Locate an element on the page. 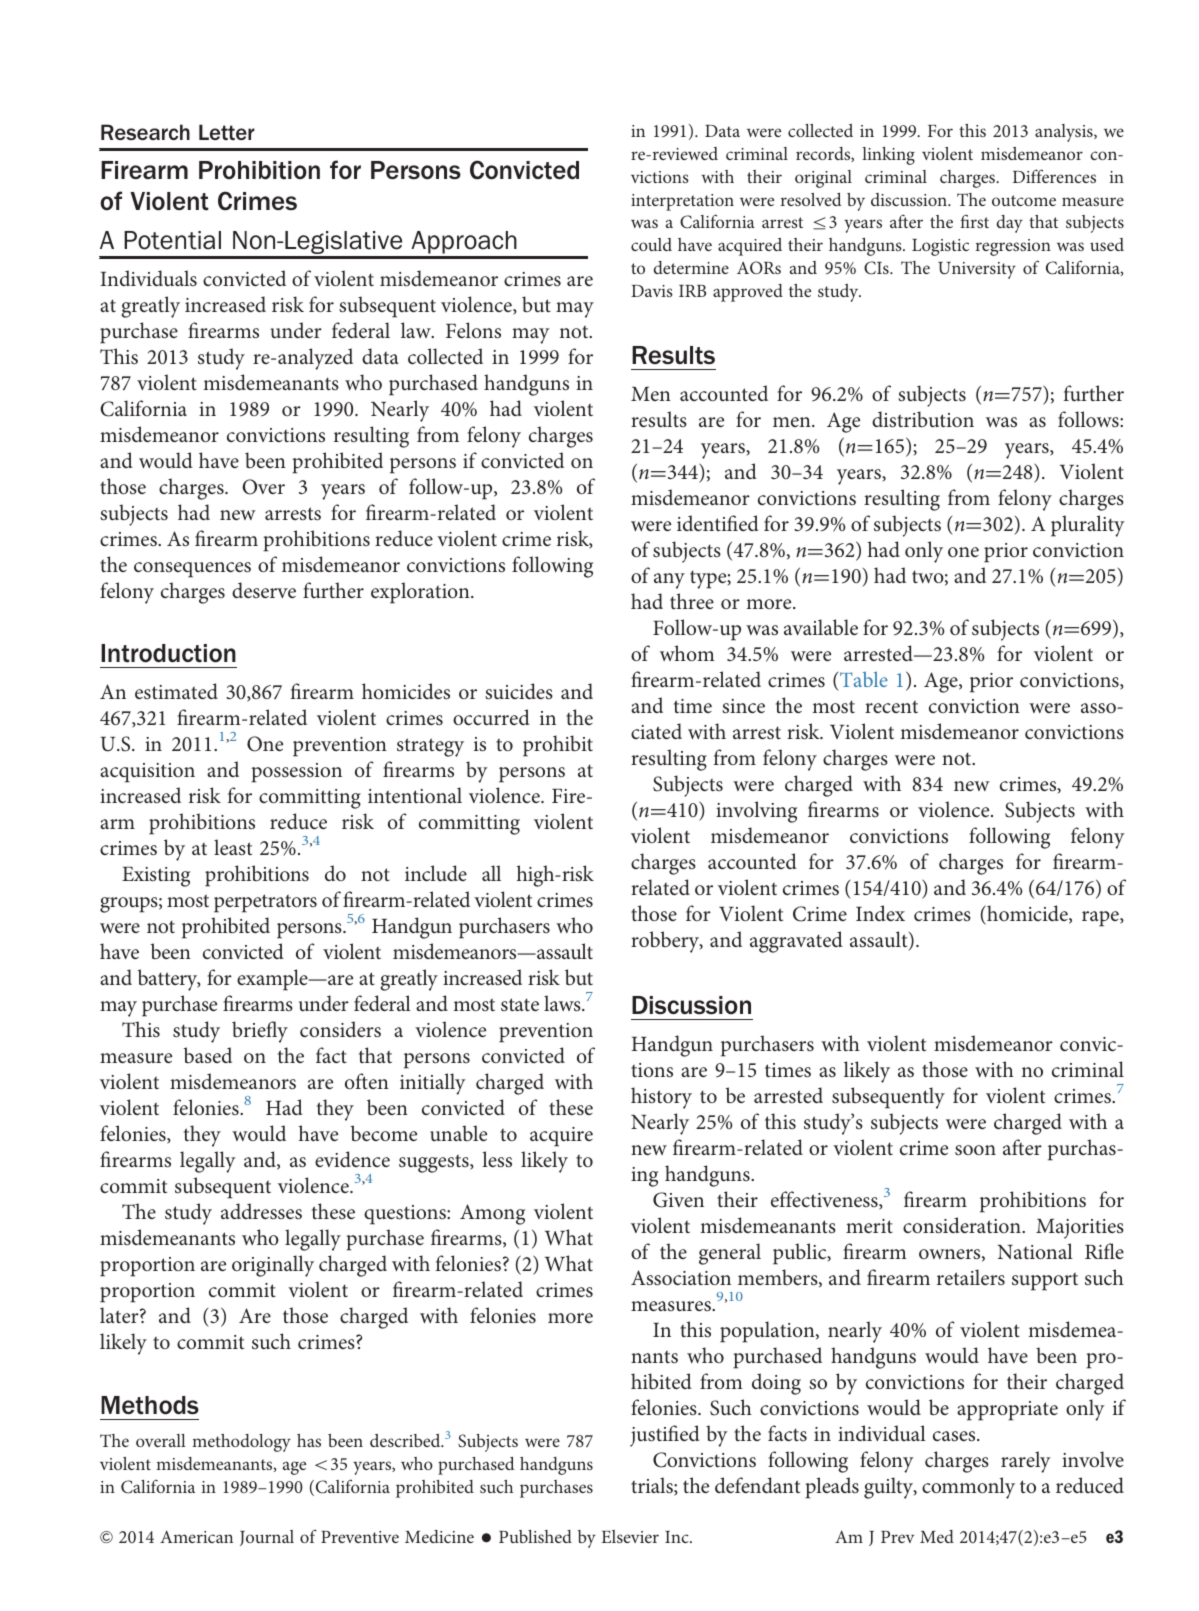  interpretation is located at coordinates (682, 202).
